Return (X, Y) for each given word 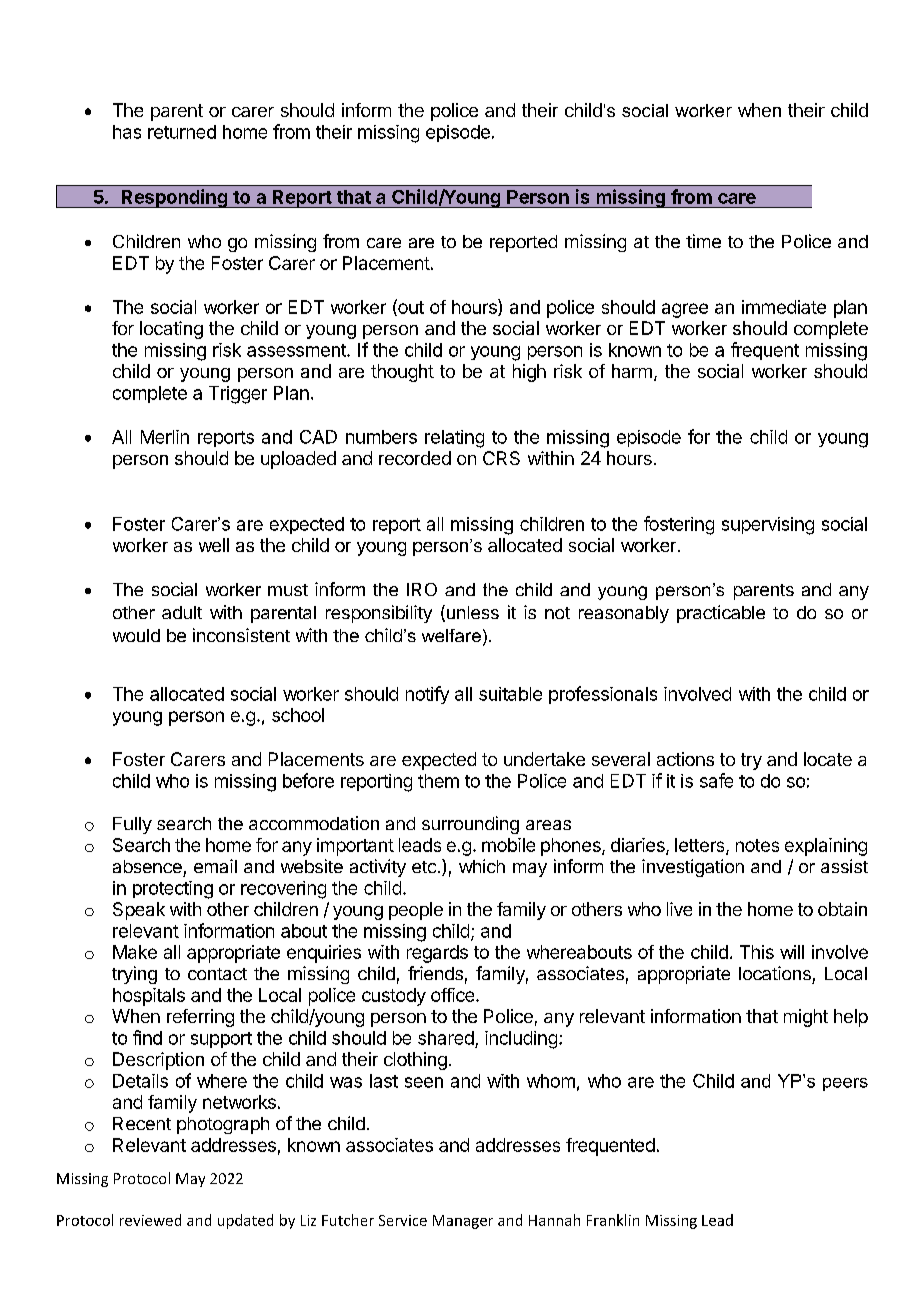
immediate (784, 307)
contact (217, 974)
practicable (721, 614)
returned (182, 132)
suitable (510, 694)
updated (245, 1221)
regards (437, 954)
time (703, 241)
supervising (768, 526)
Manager (463, 1222)
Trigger (238, 395)
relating (454, 439)
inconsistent (241, 635)
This (757, 952)
